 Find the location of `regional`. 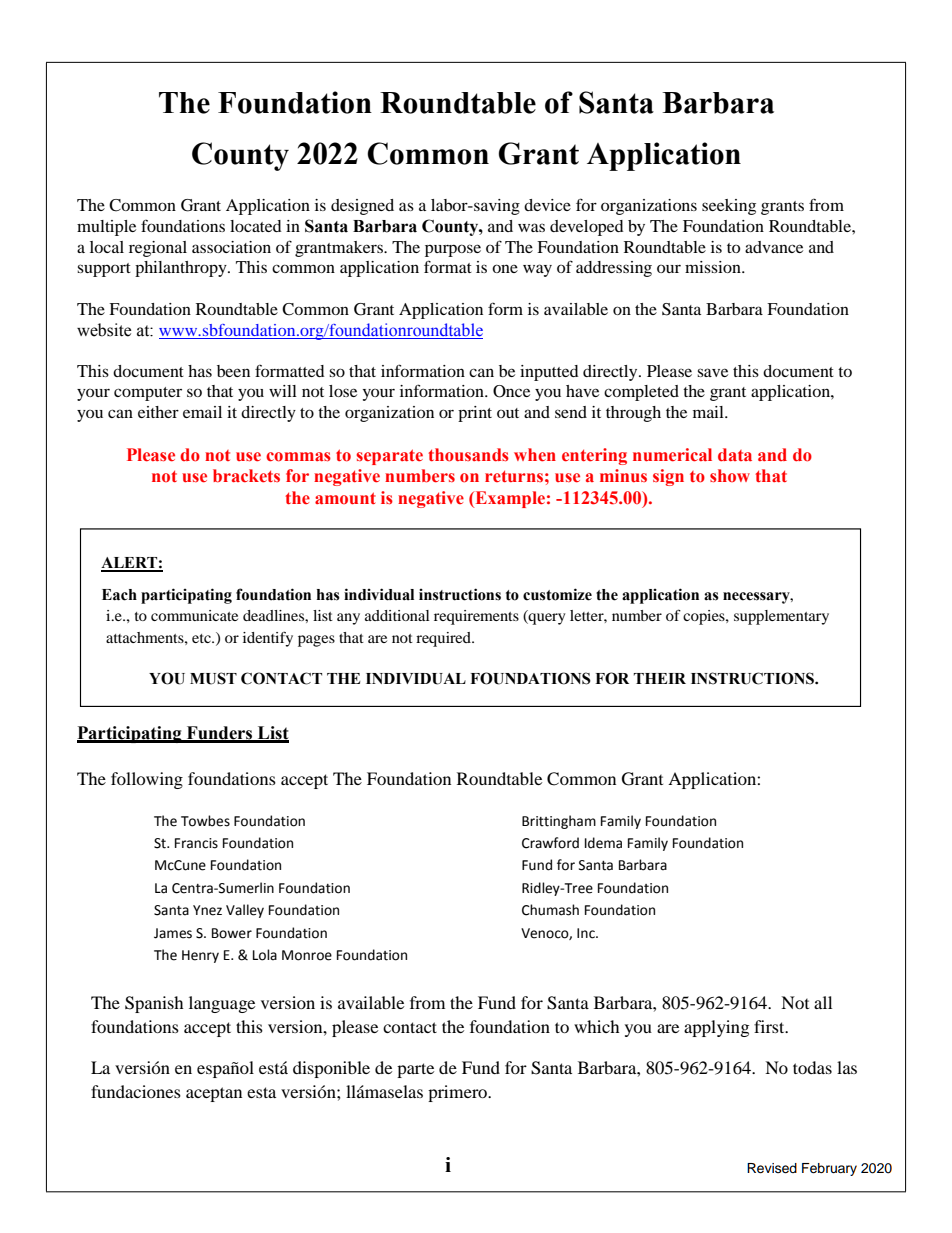

regional is located at coordinates (158, 249).
